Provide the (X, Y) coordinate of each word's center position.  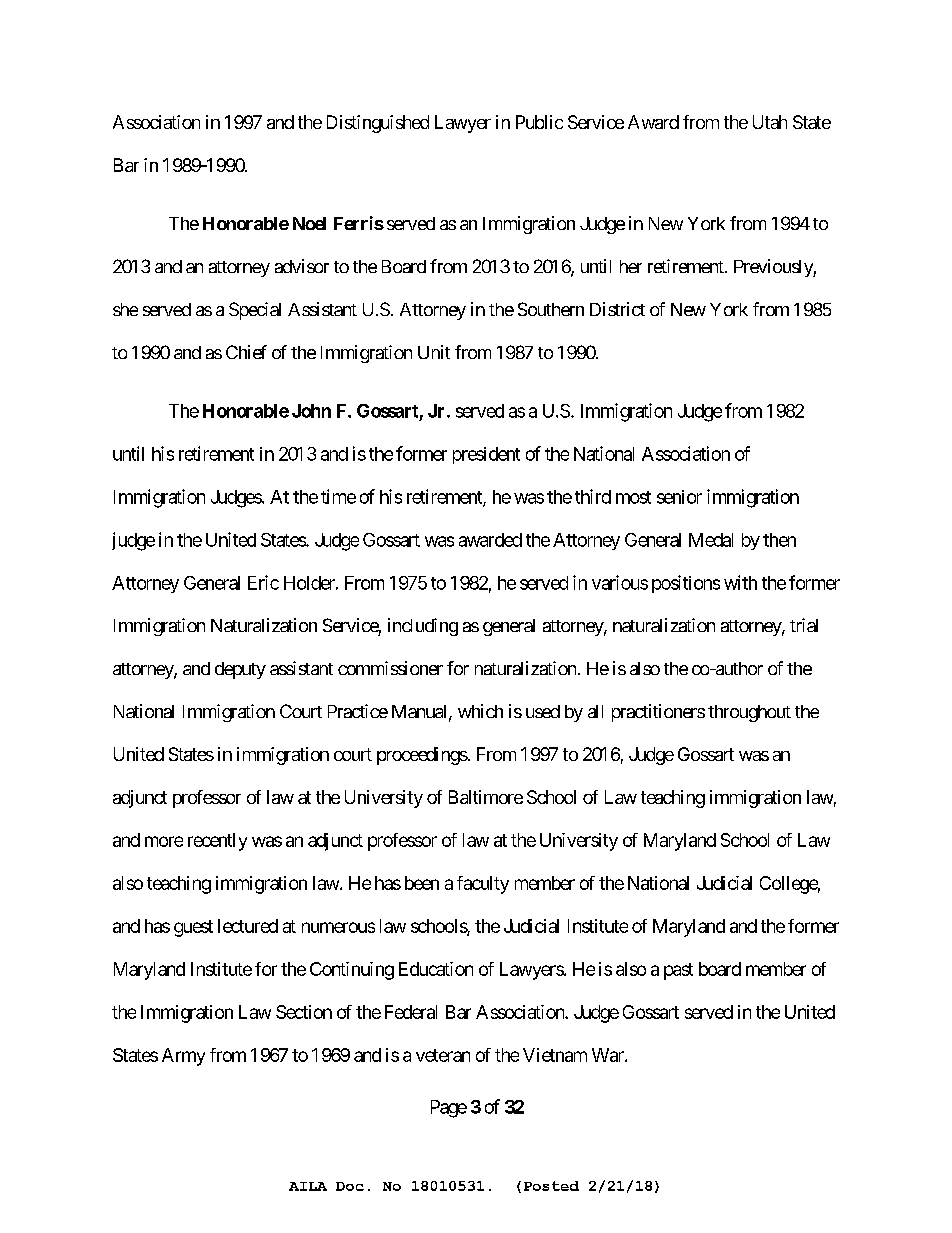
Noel (309, 223)
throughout (749, 713)
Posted (551, 1186)
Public (539, 122)
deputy (240, 670)
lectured (248, 926)
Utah (770, 122)
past (678, 971)
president (486, 455)
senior (679, 497)
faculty (483, 885)
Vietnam (555, 1055)
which (480, 711)
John (311, 411)
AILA (308, 1186)
